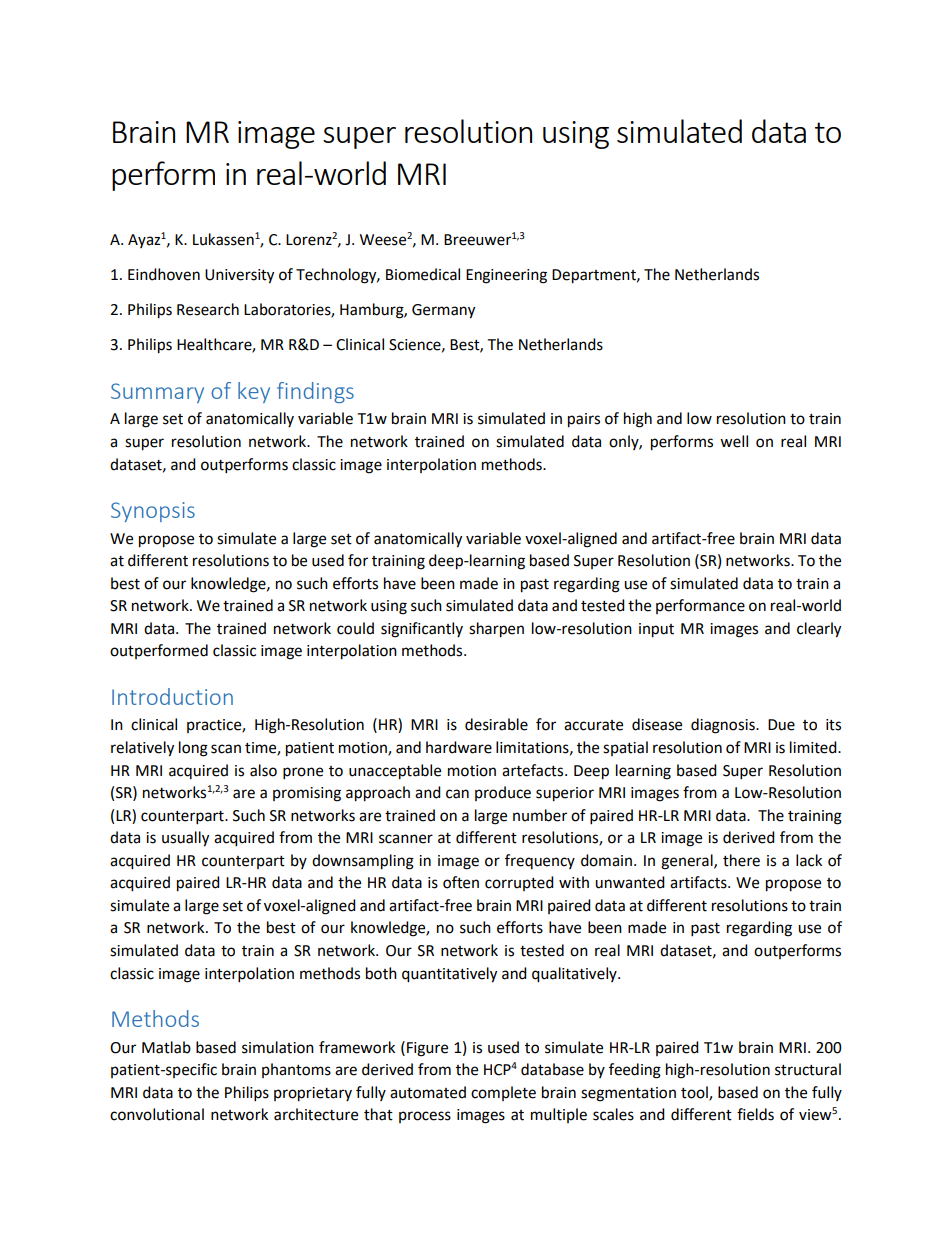 The width and height of the screenshot is (952, 1233). Describe the element at coordinates (172, 696) in the screenshot. I see `Introduction` at that location.
